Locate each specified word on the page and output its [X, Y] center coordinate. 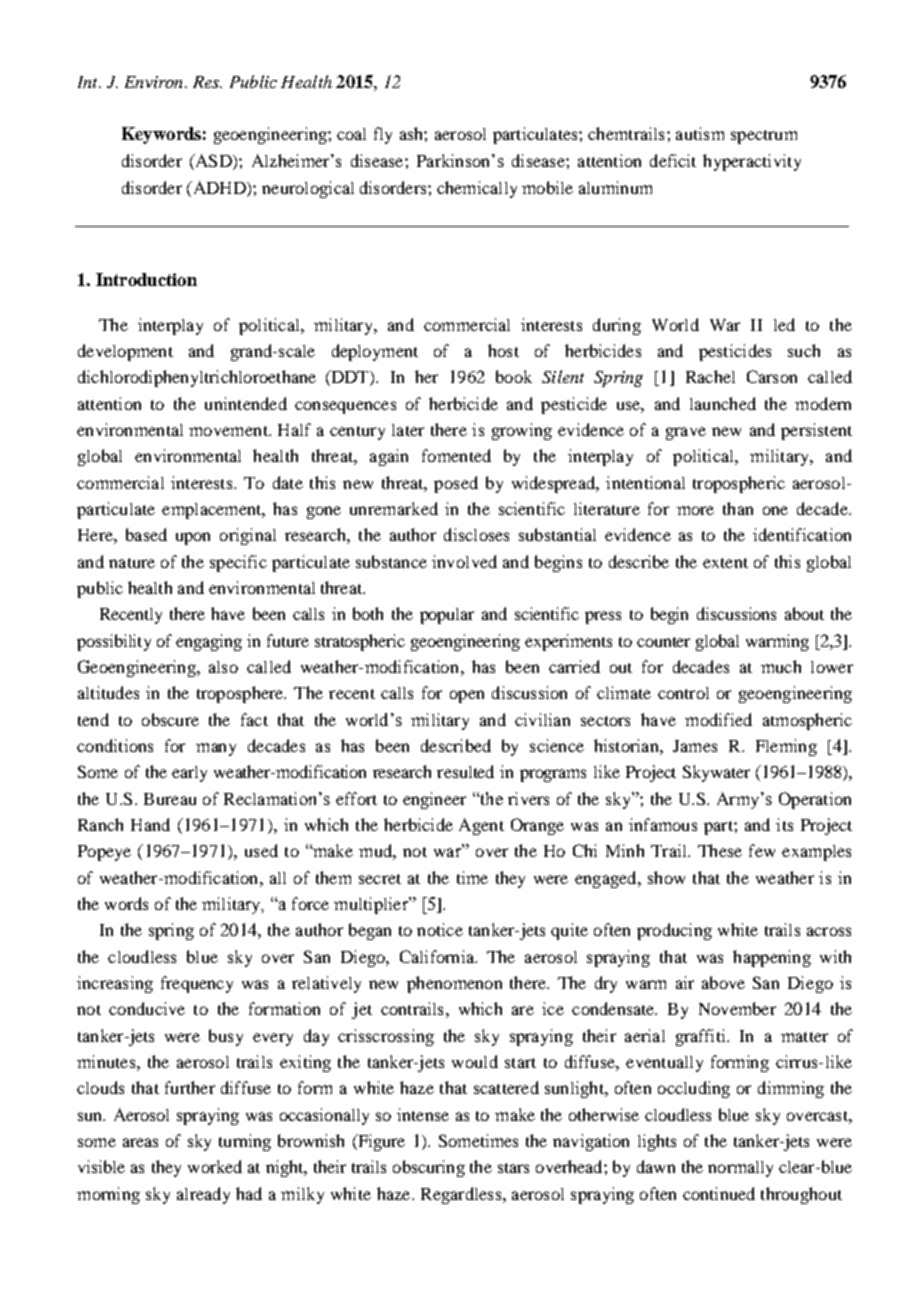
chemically [477, 189]
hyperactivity [752, 162]
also [223, 667]
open [467, 696]
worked [215, 1166]
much [781, 666]
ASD [213, 160]
